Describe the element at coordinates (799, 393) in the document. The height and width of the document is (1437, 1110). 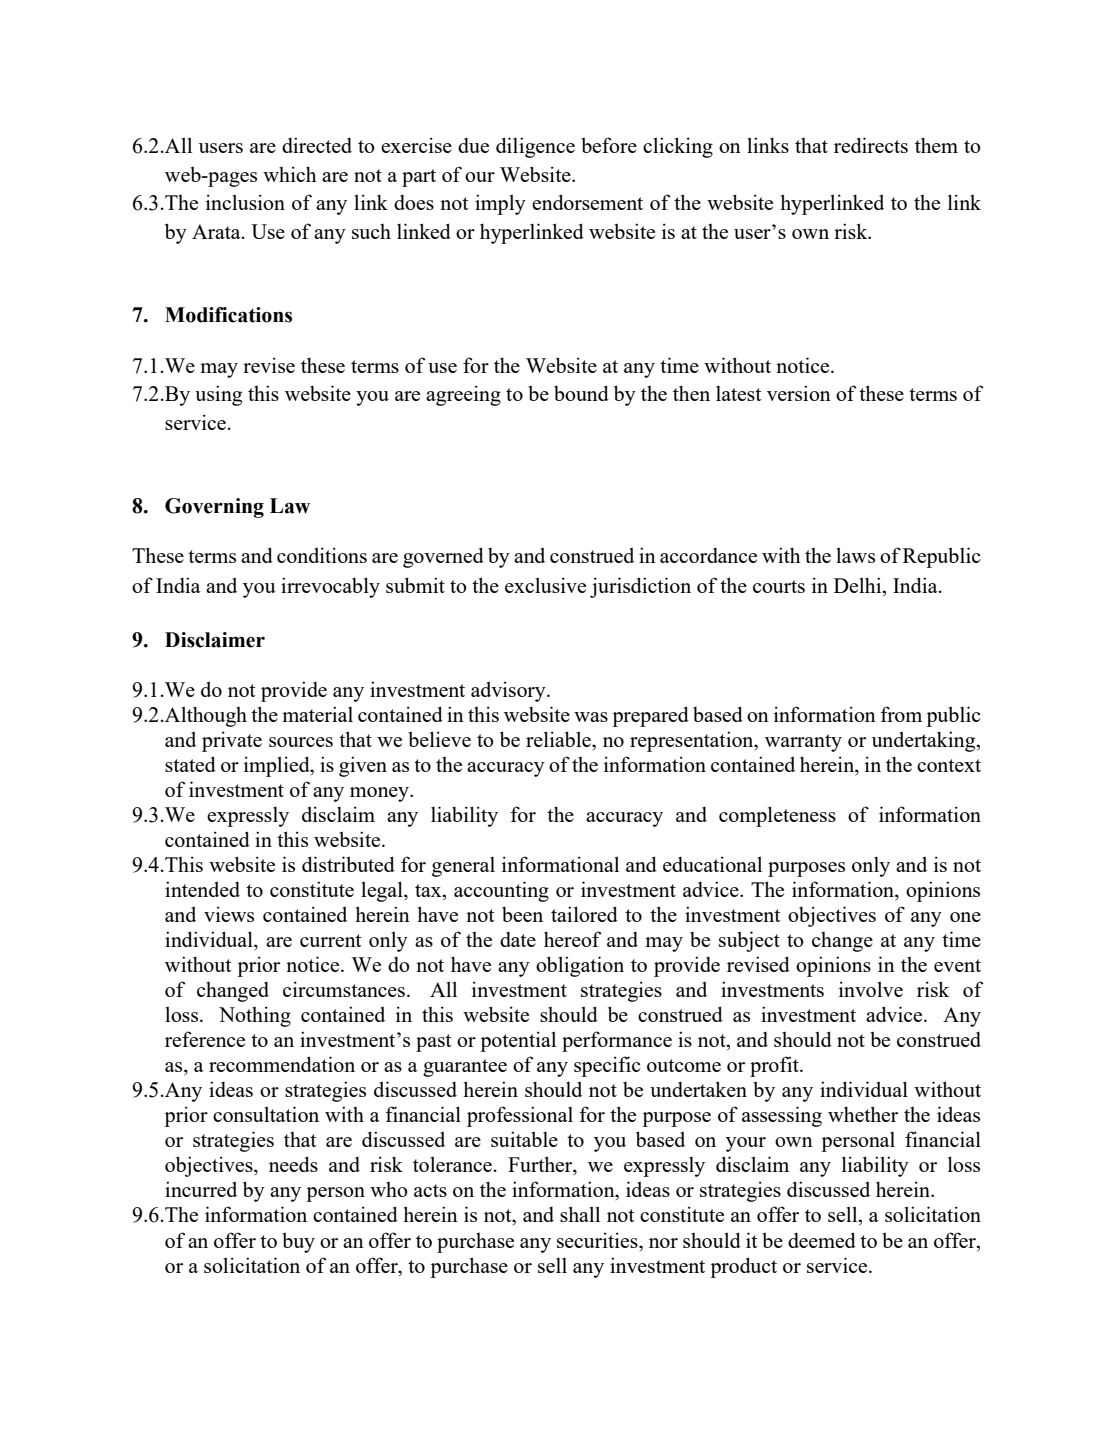
I see `version` at that location.
